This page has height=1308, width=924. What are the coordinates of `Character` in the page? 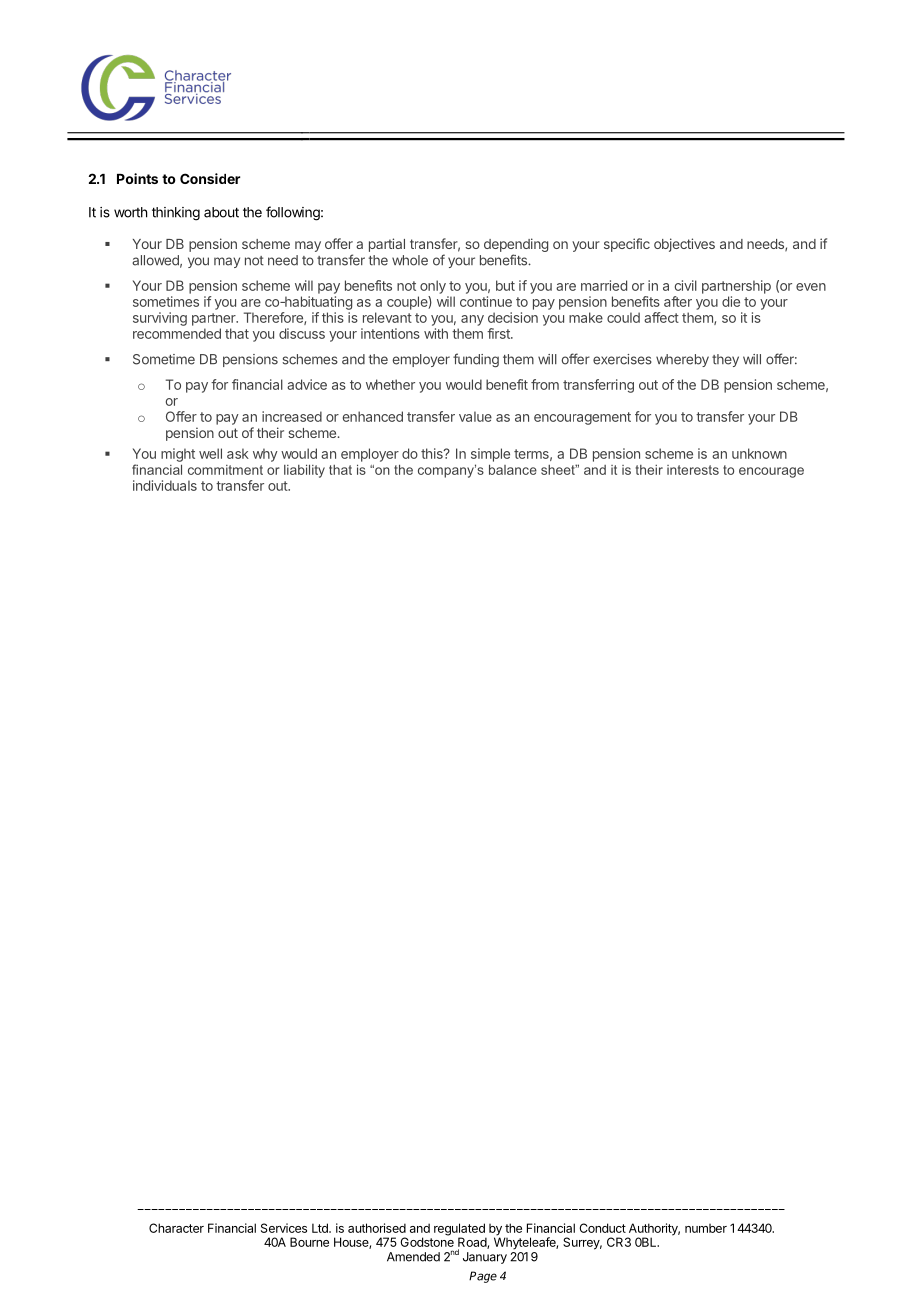 It's located at (176, 1228).
